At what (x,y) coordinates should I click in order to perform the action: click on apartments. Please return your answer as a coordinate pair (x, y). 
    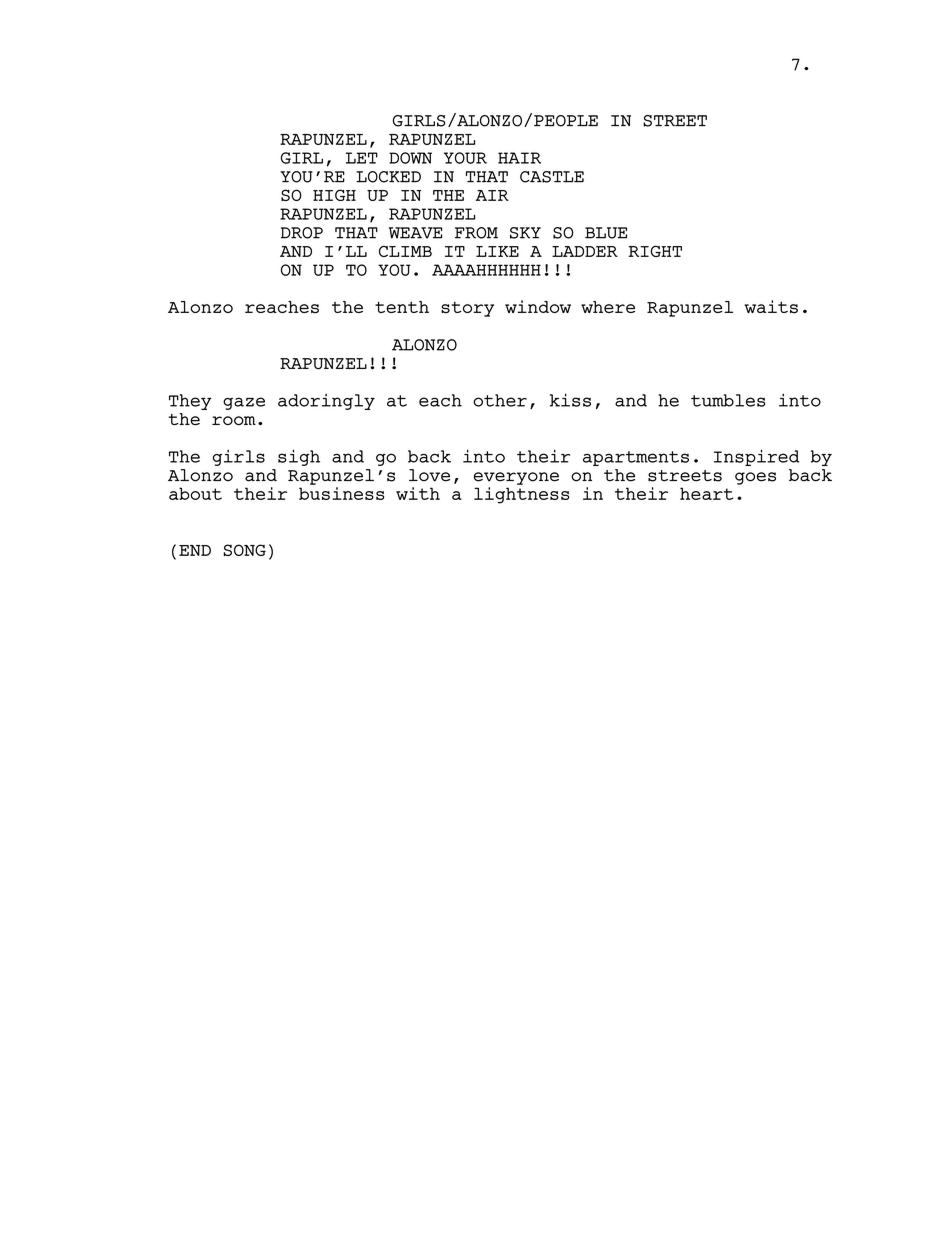
    Looking at the image, I should click on (636, 458).
